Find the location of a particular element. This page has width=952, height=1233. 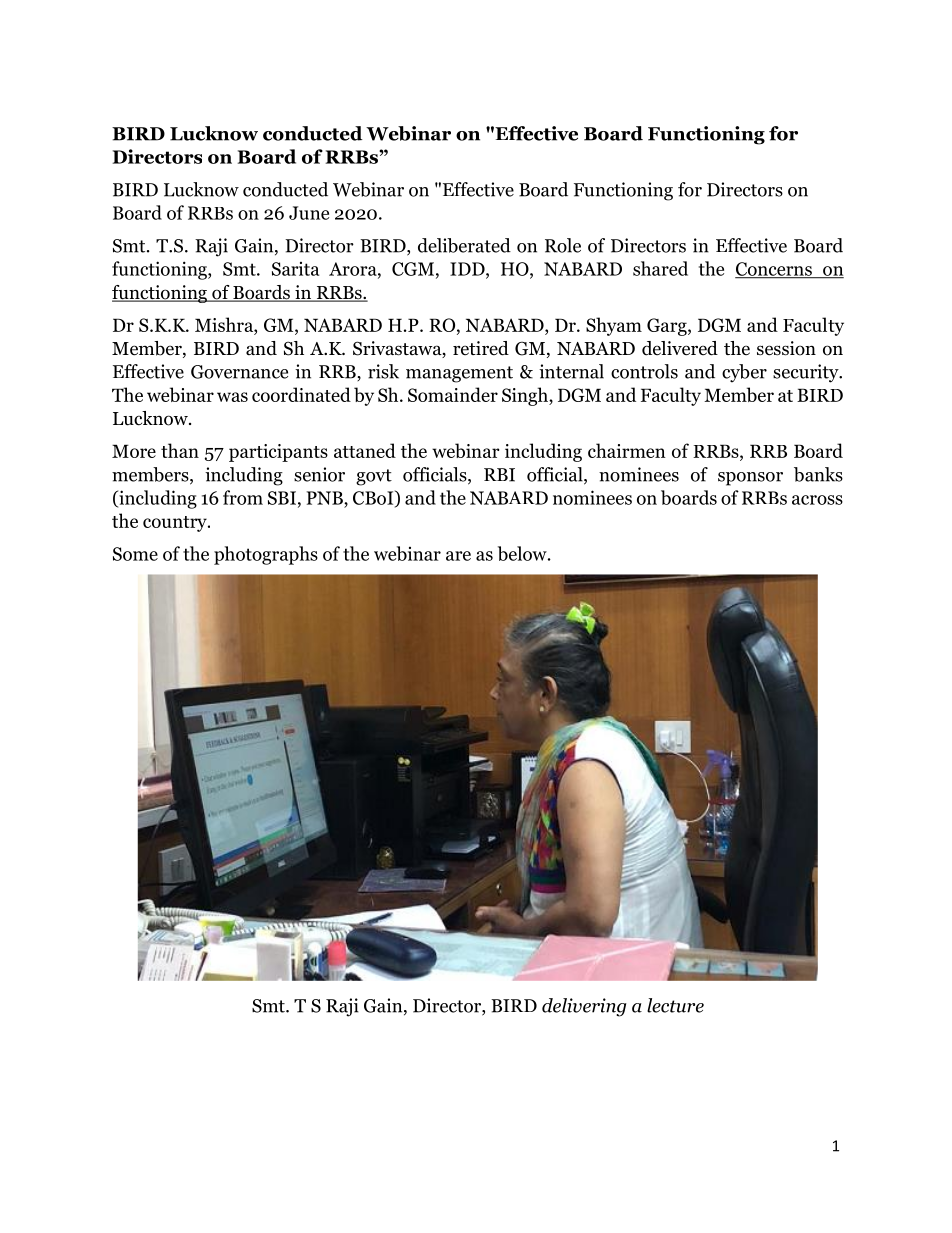

sponsor is located at coordinates (750, 479).
